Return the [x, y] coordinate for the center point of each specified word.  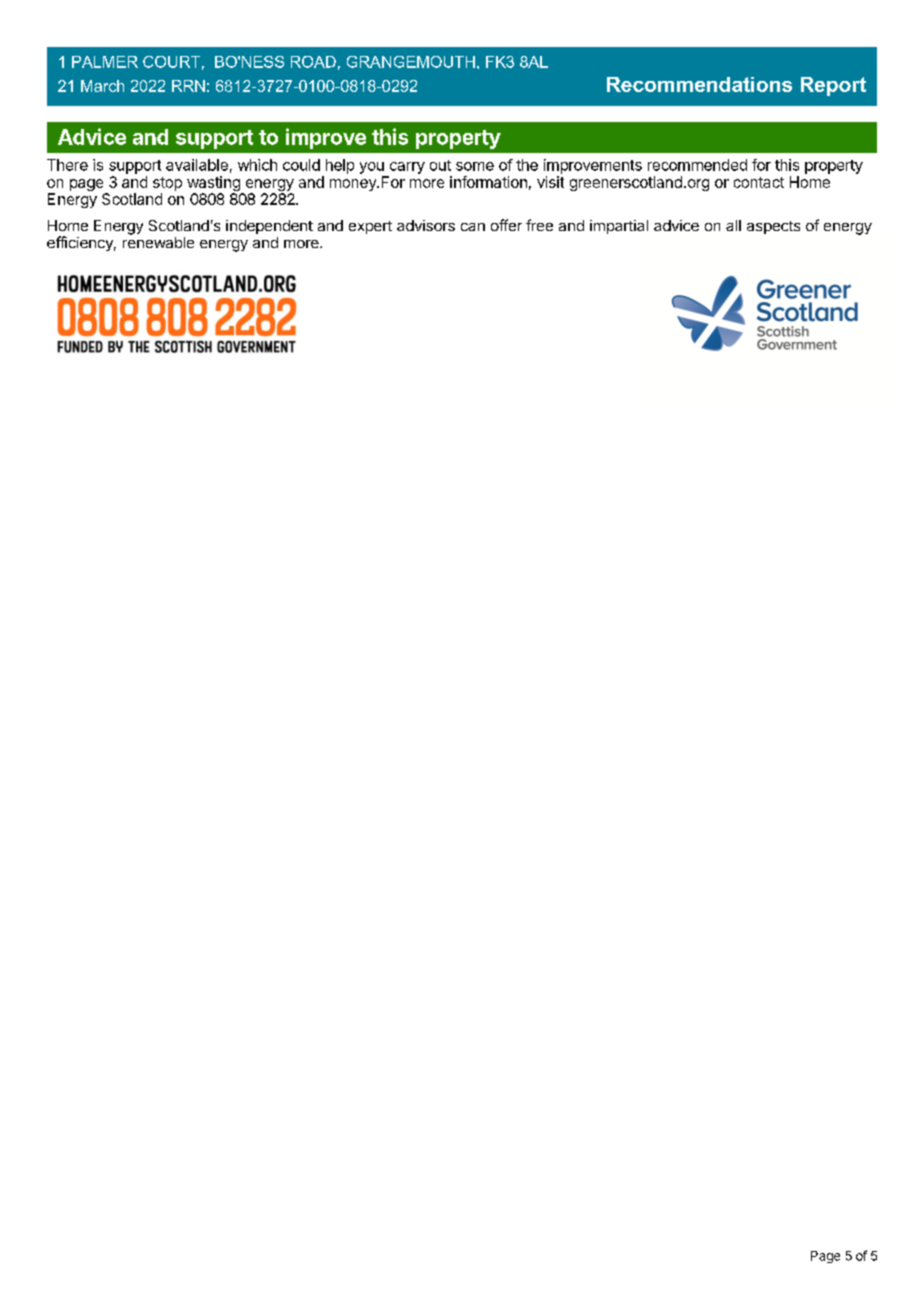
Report [833, 86]
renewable [158, 242]
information [488, 182]
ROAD [313, 62]
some [475, 166]
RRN [188, 86]
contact [759, 182]
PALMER [105, 62]
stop [167, 184]
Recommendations [699, 84]
